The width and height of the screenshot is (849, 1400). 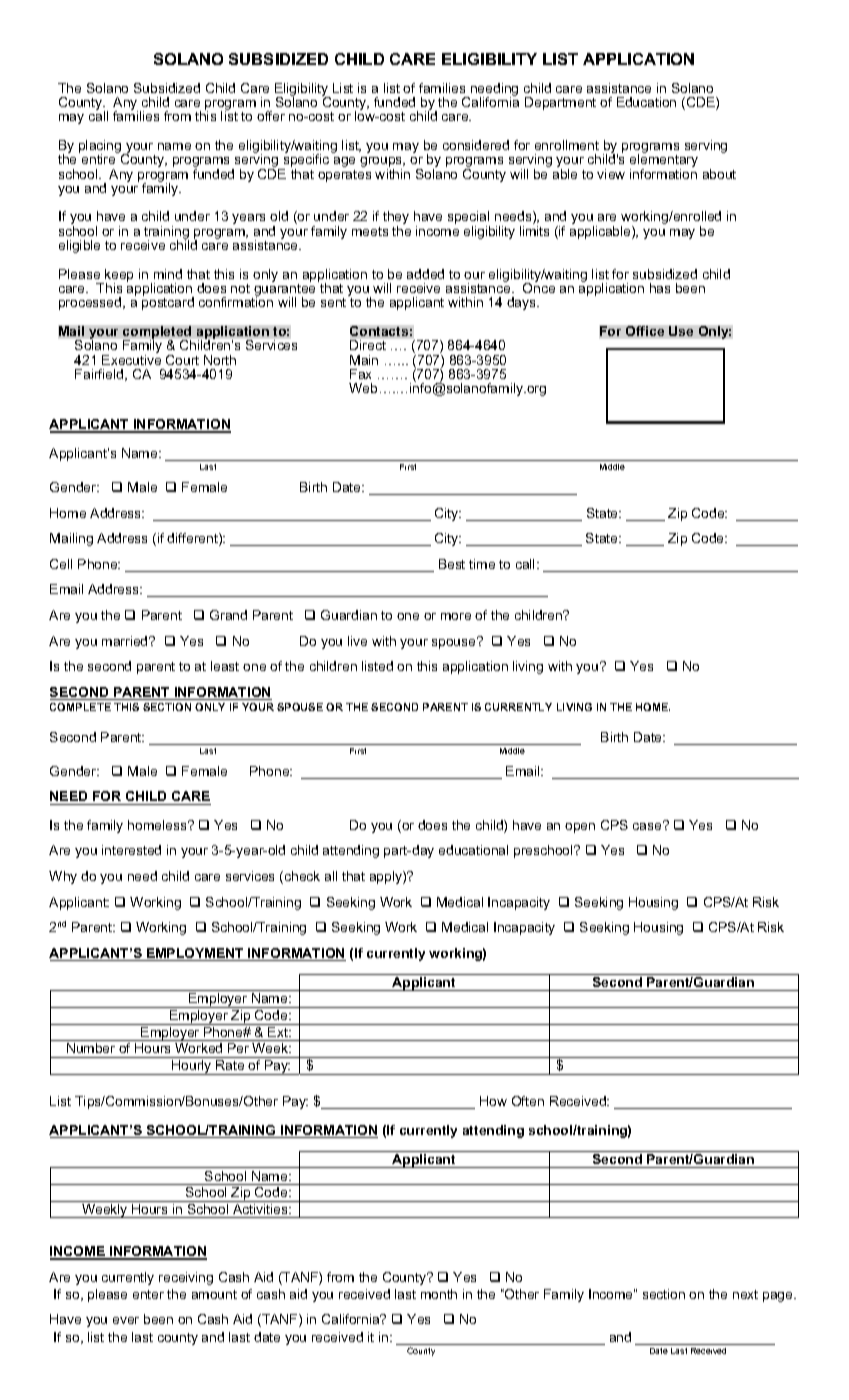 What do you see at coordinates (101, 148) in the screenshot?
I see `placing` at bounding box center [101, 148].
